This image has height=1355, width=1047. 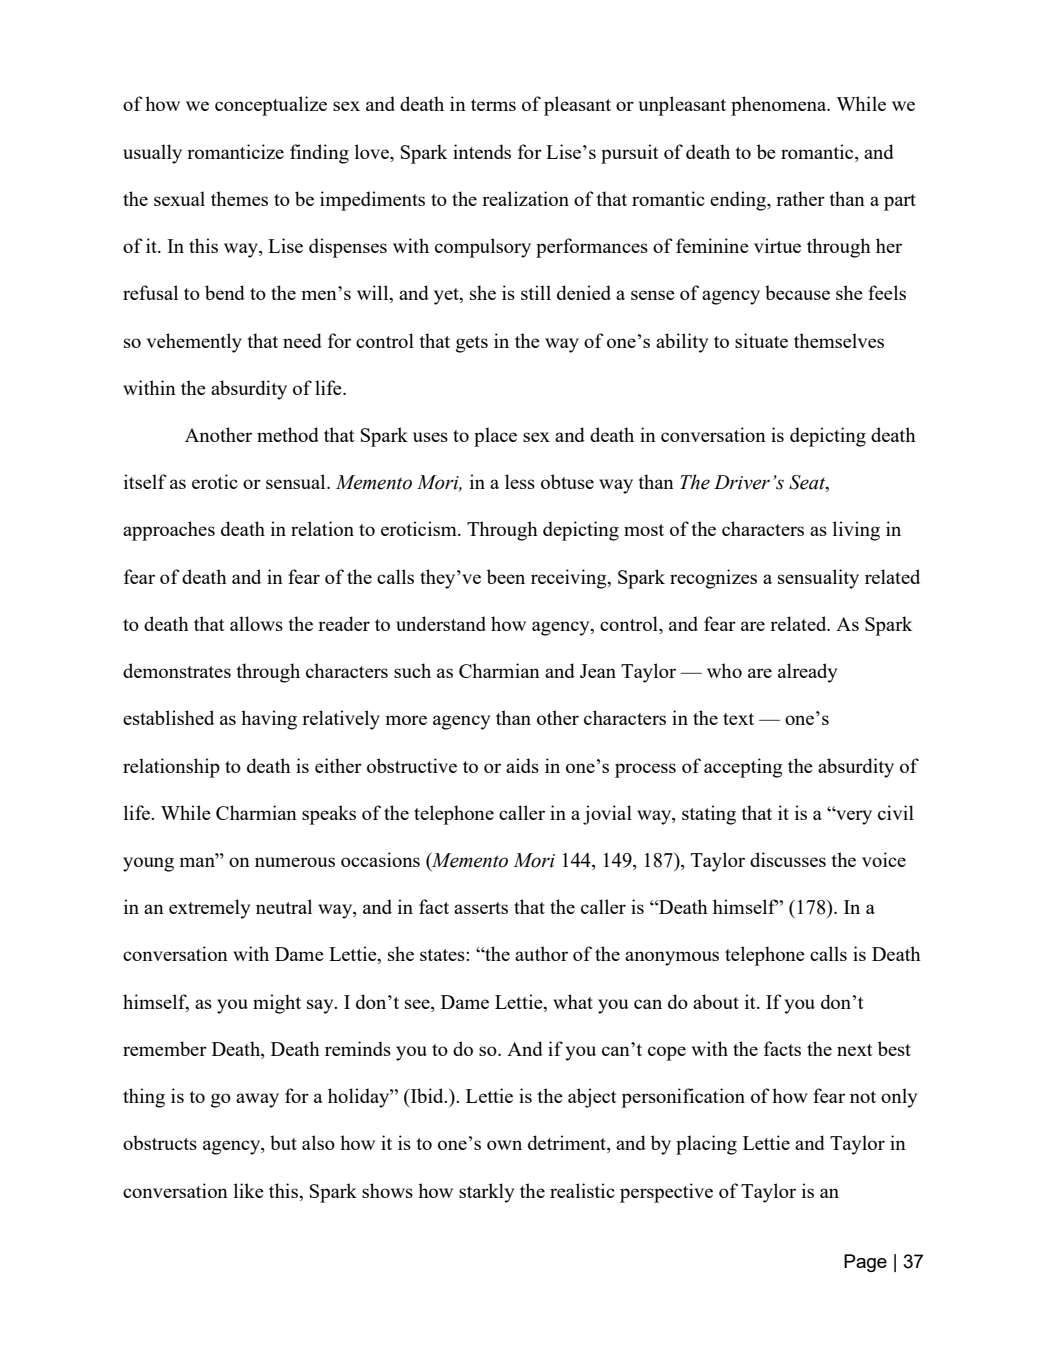 What do you see at coordinates (271, 106) in the image?
I see `conceptualize` at bounding box center [271, 106].
